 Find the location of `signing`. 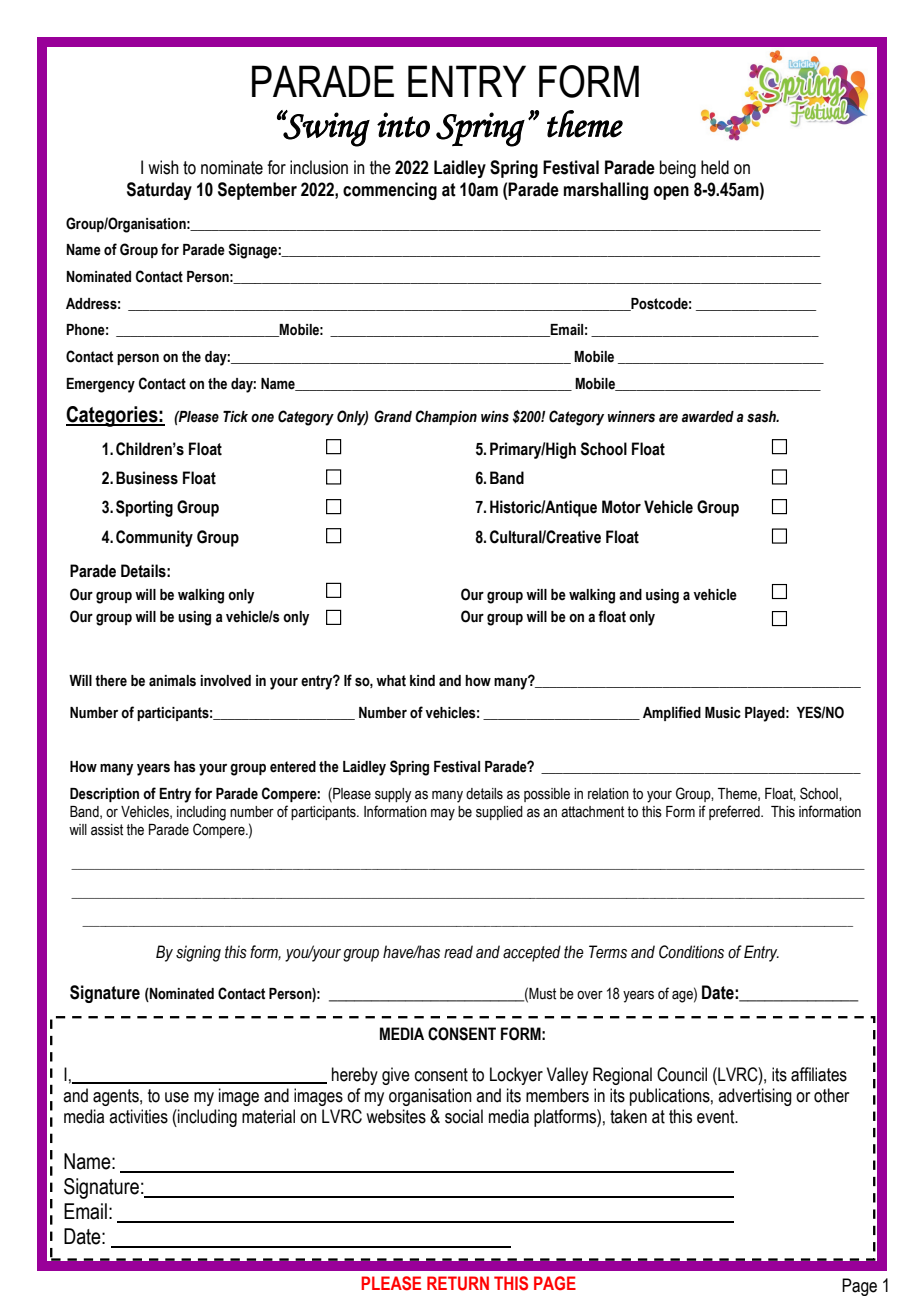

signing is located at coordinates (198, 953).
